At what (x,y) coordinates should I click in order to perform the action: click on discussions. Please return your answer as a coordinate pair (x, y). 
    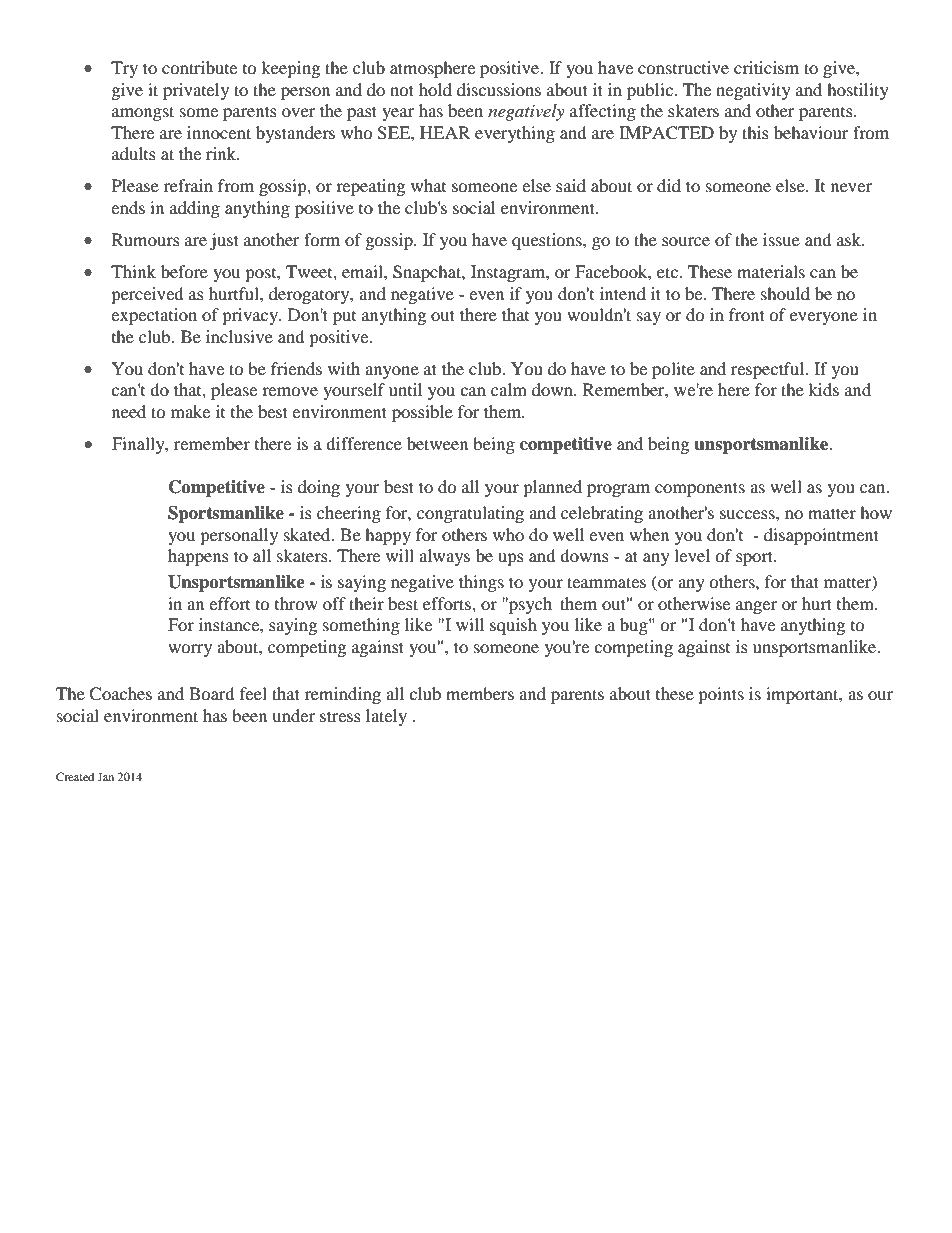
    Looking at the image, I should click on (499, 89).
